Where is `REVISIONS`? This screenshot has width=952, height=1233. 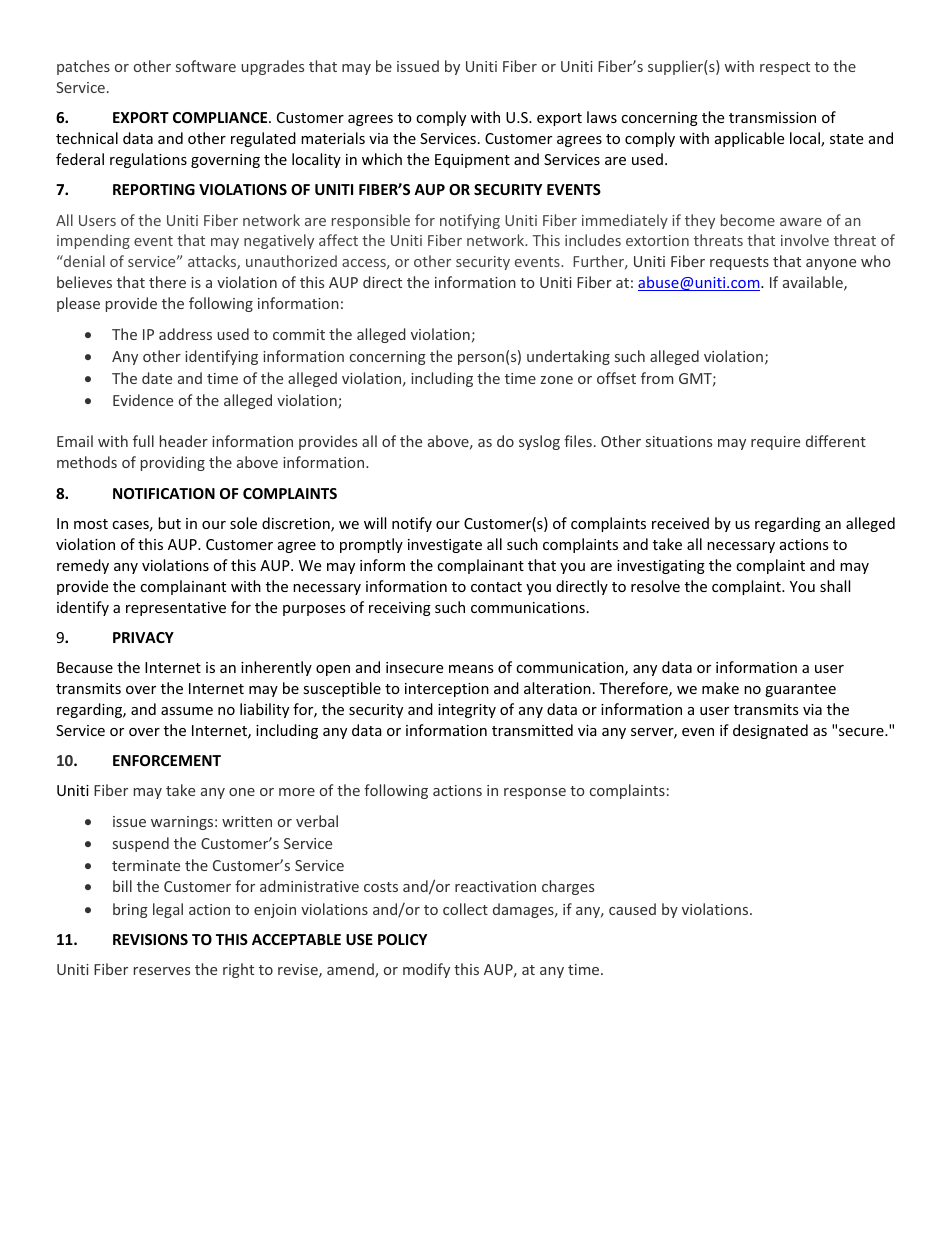 REVISIONS is located at coordinates (150, 939).
